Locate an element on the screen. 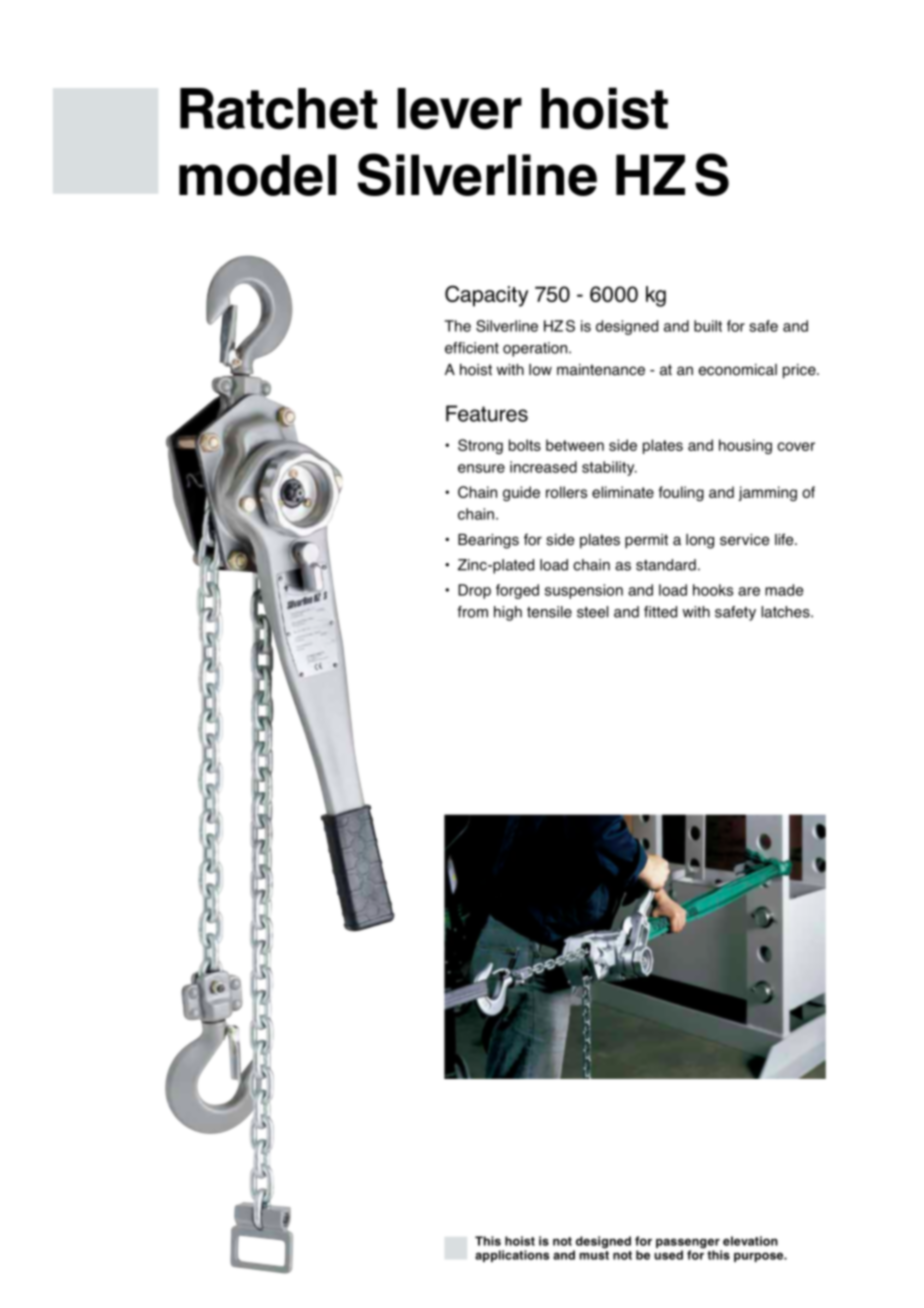 The width and height of the screenshot is (924, 1308). elevation is located at coordinates (750, 1241).
